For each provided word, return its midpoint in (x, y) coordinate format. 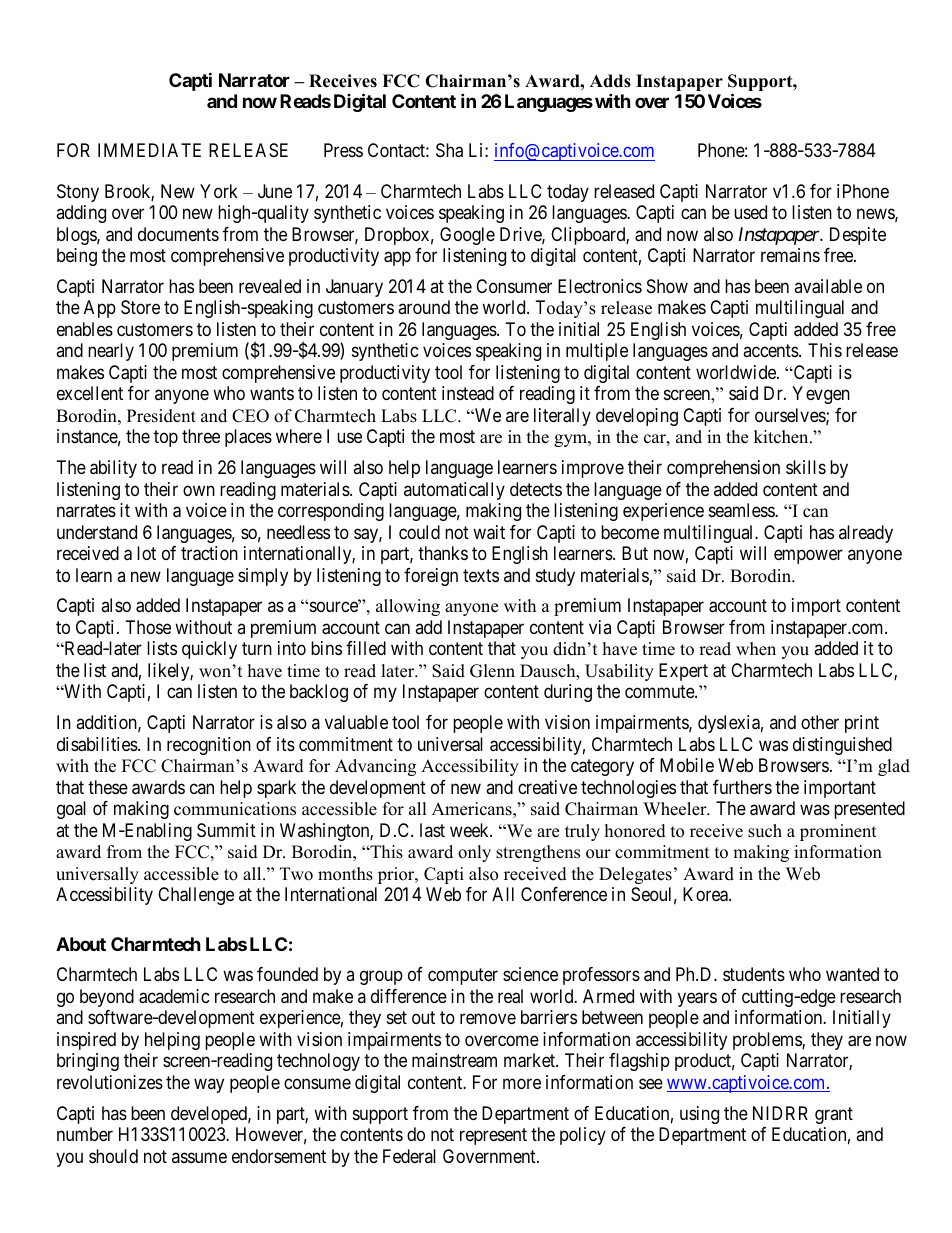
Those (148, 627)
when (756, 649)
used (750, 212)
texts (481, 575)
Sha (449, 150)
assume (199, 1157)
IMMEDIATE (149, 150)
